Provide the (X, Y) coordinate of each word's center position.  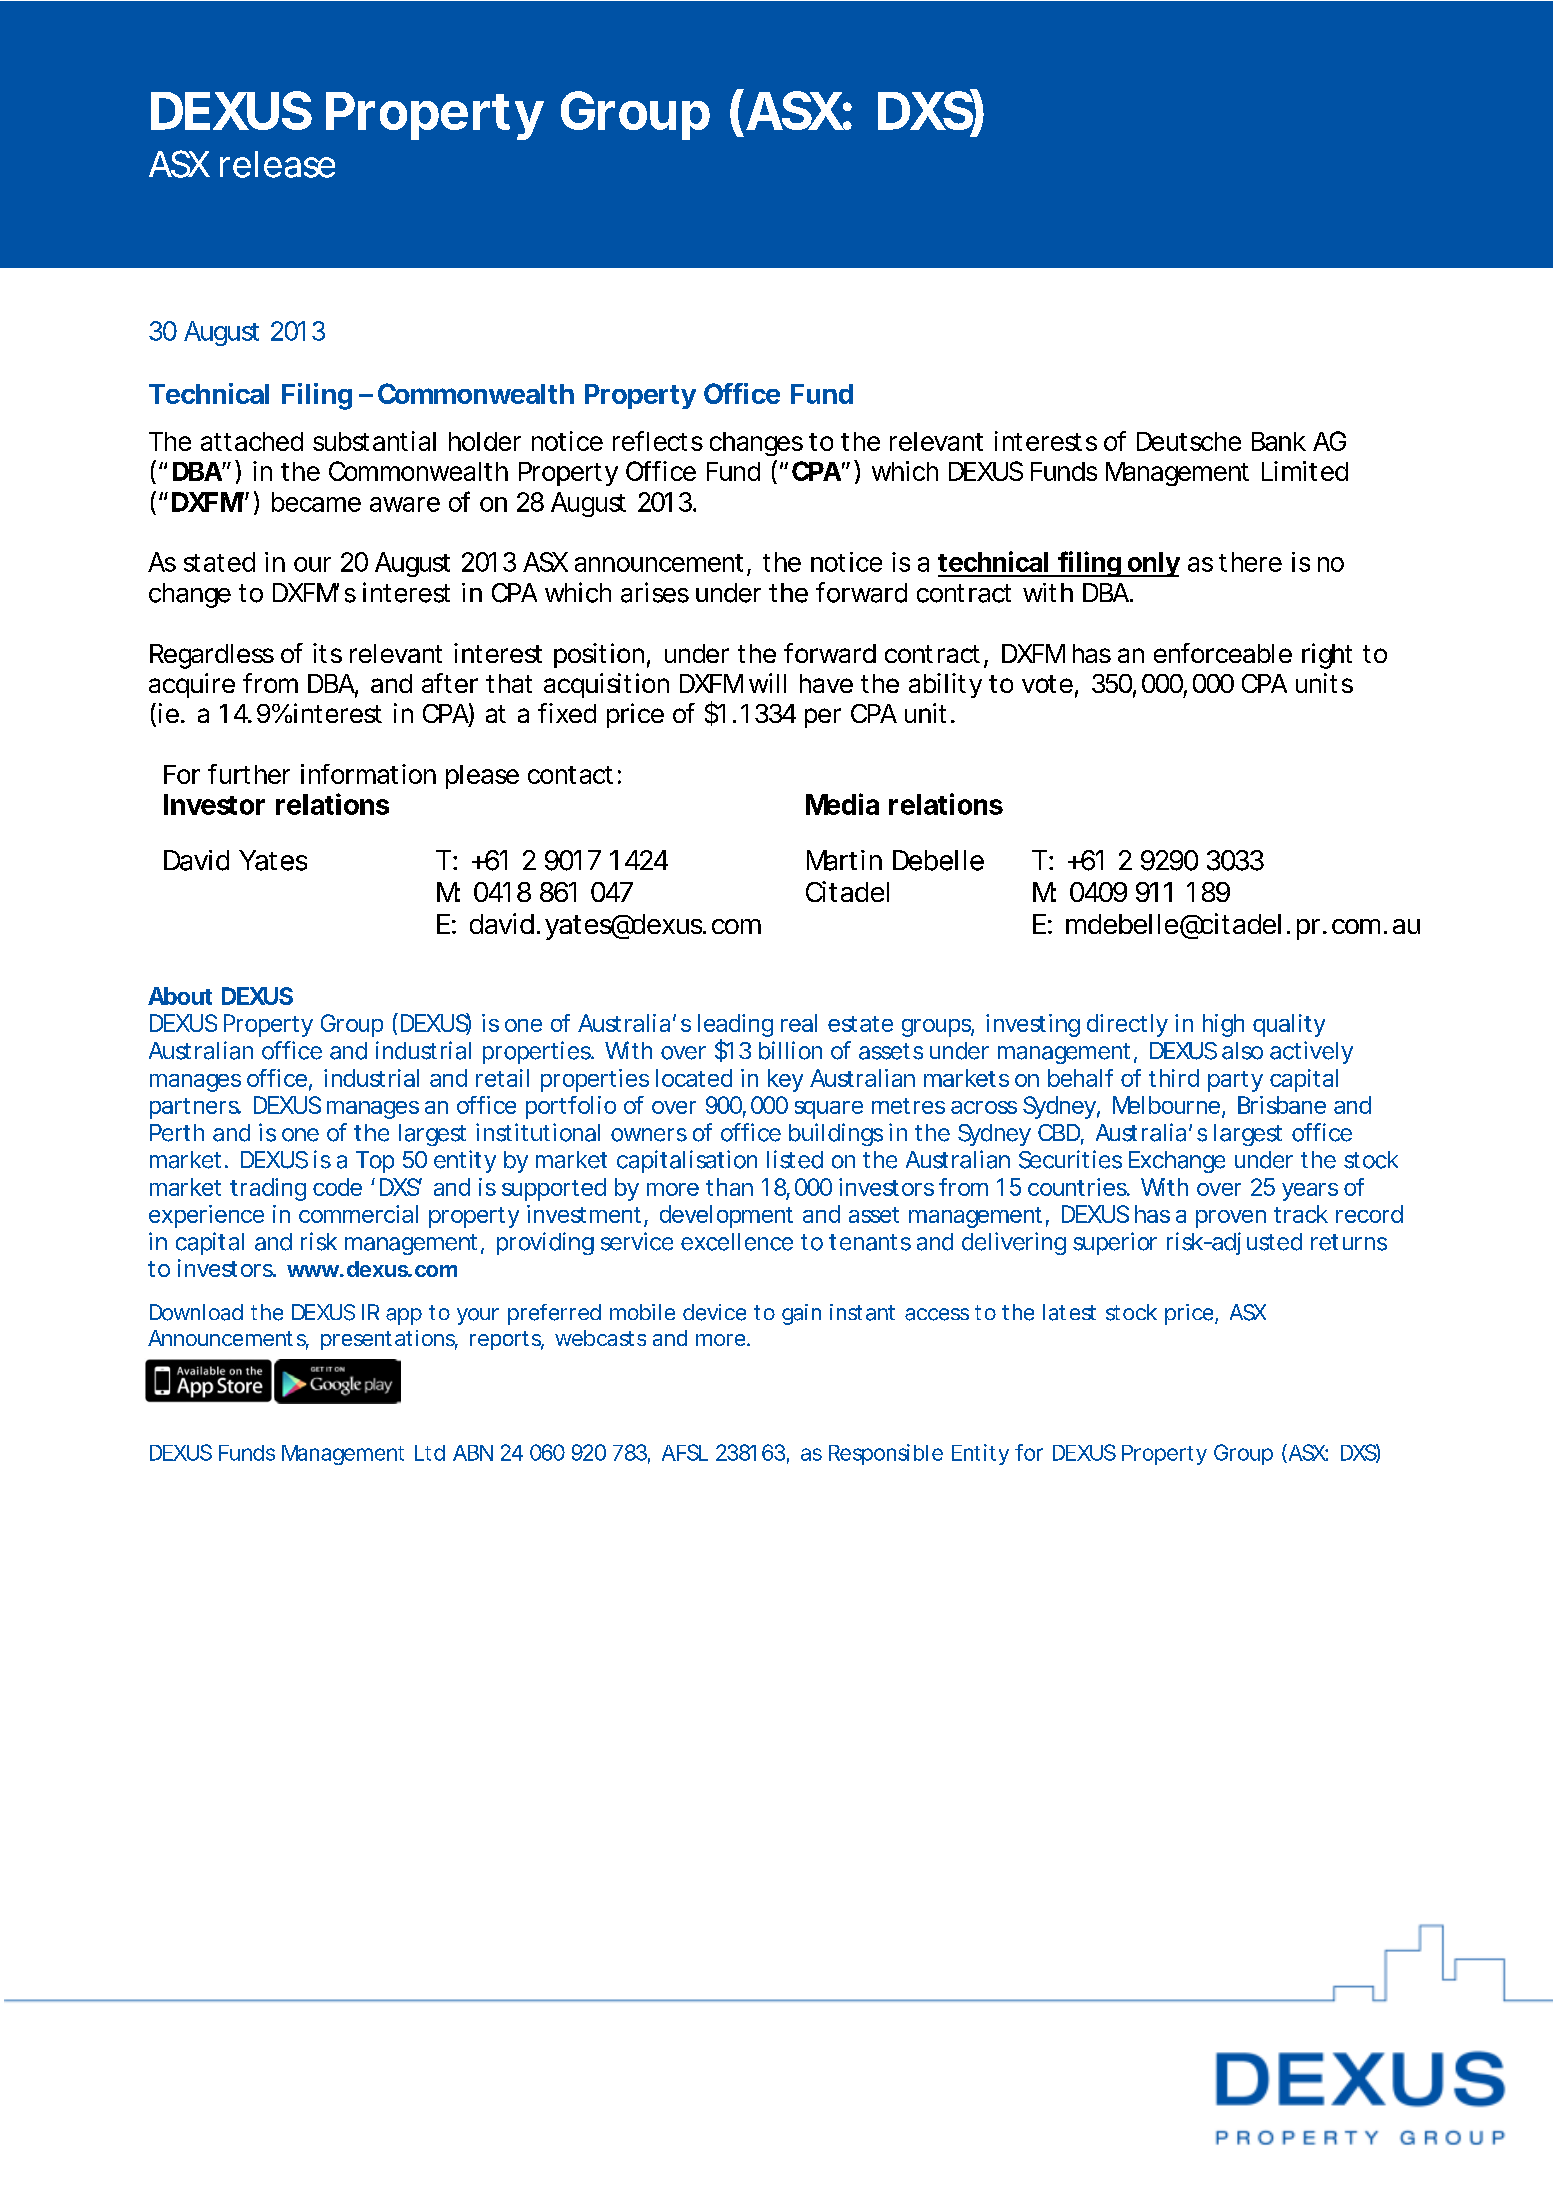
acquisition (605, 685)
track (1300, 1214)
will (767, 683)
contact (570, 775)
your (478, 1316)
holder (485, 441)
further (249, 774)
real (799, 1023)
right (1327, 656)
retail (502, 1078)
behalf (1080, 1078)
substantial (374, 441)
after (450, 683)
